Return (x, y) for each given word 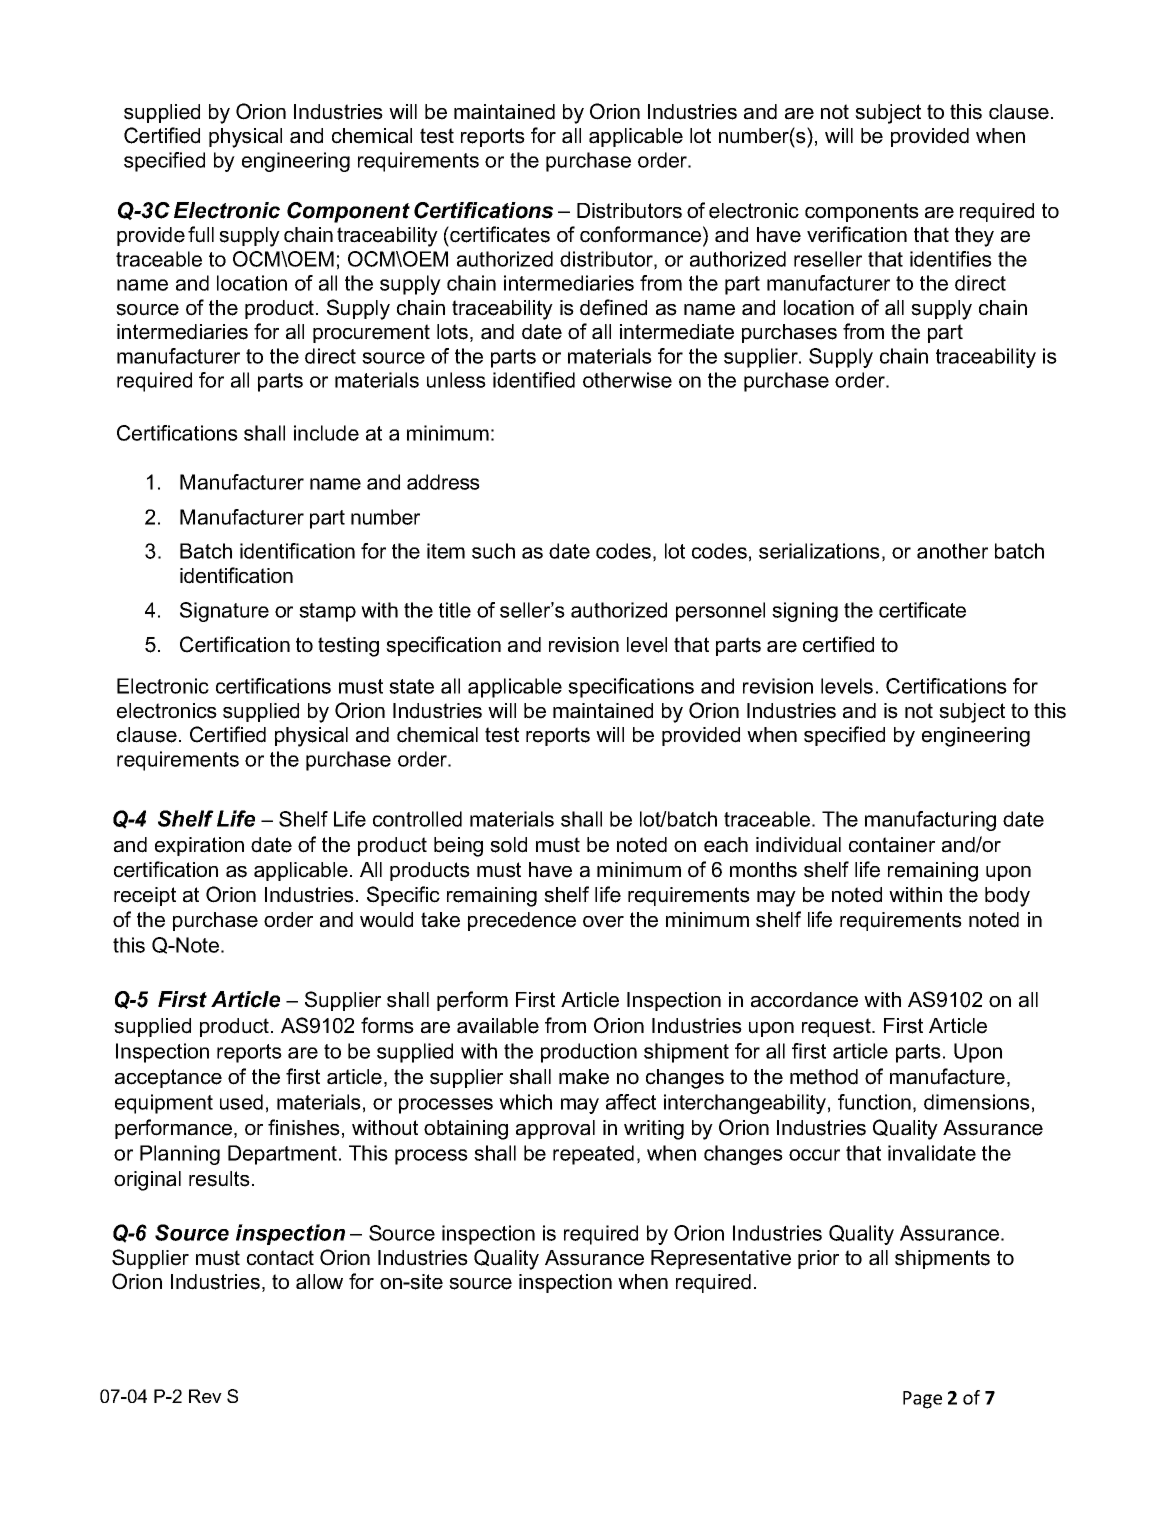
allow (319, 1282)
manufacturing (930, 821)
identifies (951, 259)
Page (922, 1400)
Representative (721, 1259)
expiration (199, 846)
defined (613, 307)
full (201, 234)
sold (508, 845)
